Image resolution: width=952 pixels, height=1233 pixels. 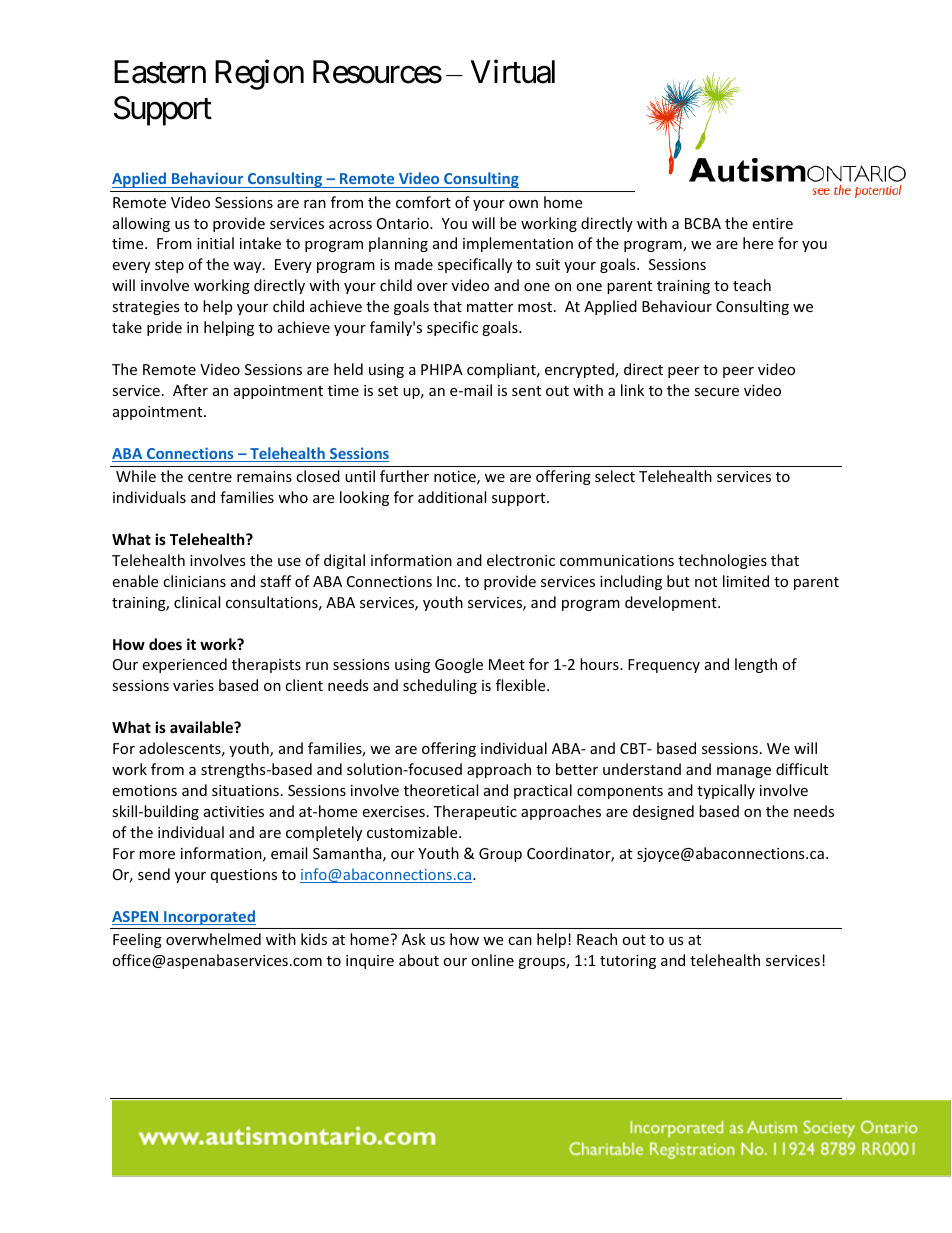 What do you see at coordinates (209, 917) in the screenshot?
I see `Incorporated` at bounding box center [209, 917].
